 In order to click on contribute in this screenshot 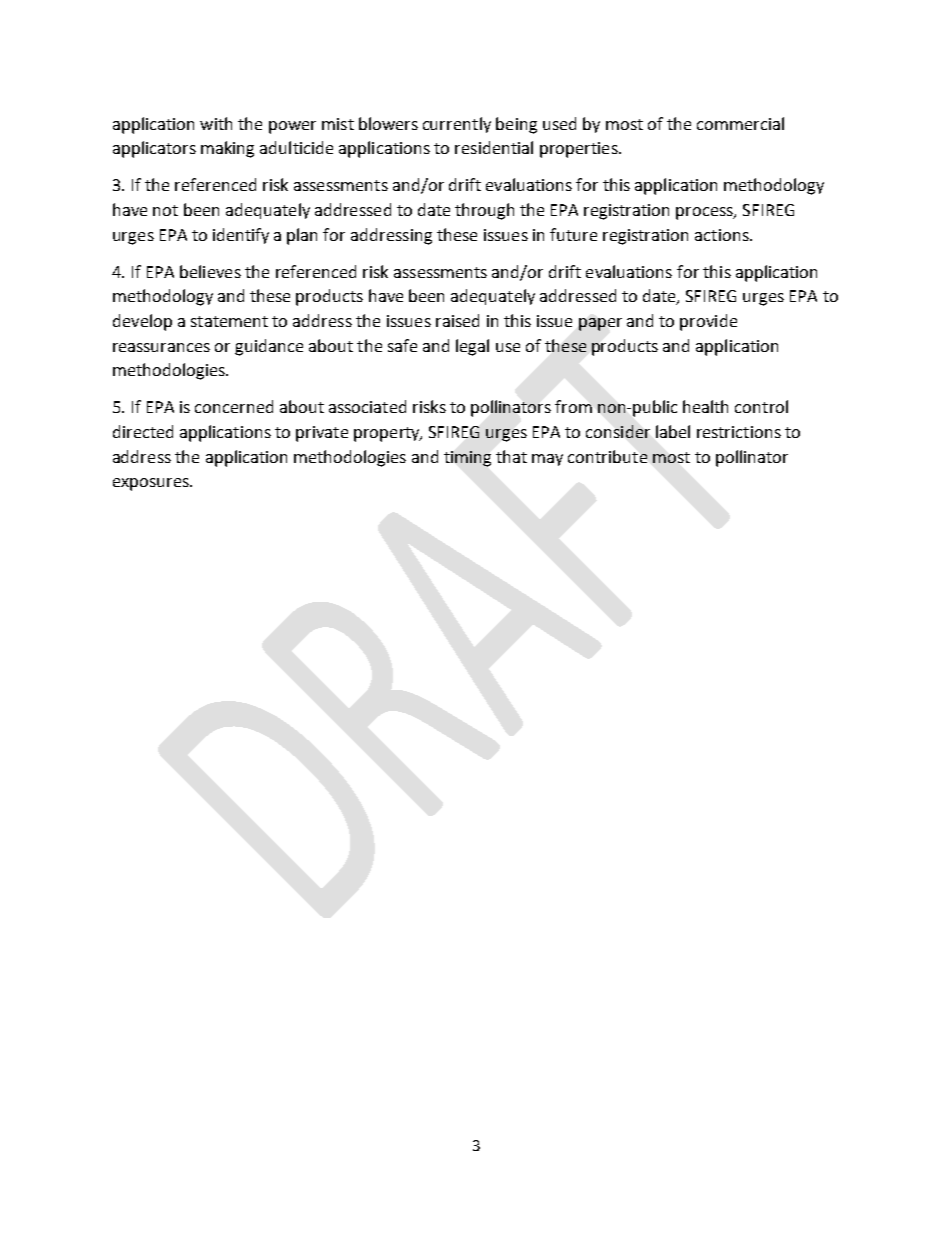, I will do `click(607, 456)`.
